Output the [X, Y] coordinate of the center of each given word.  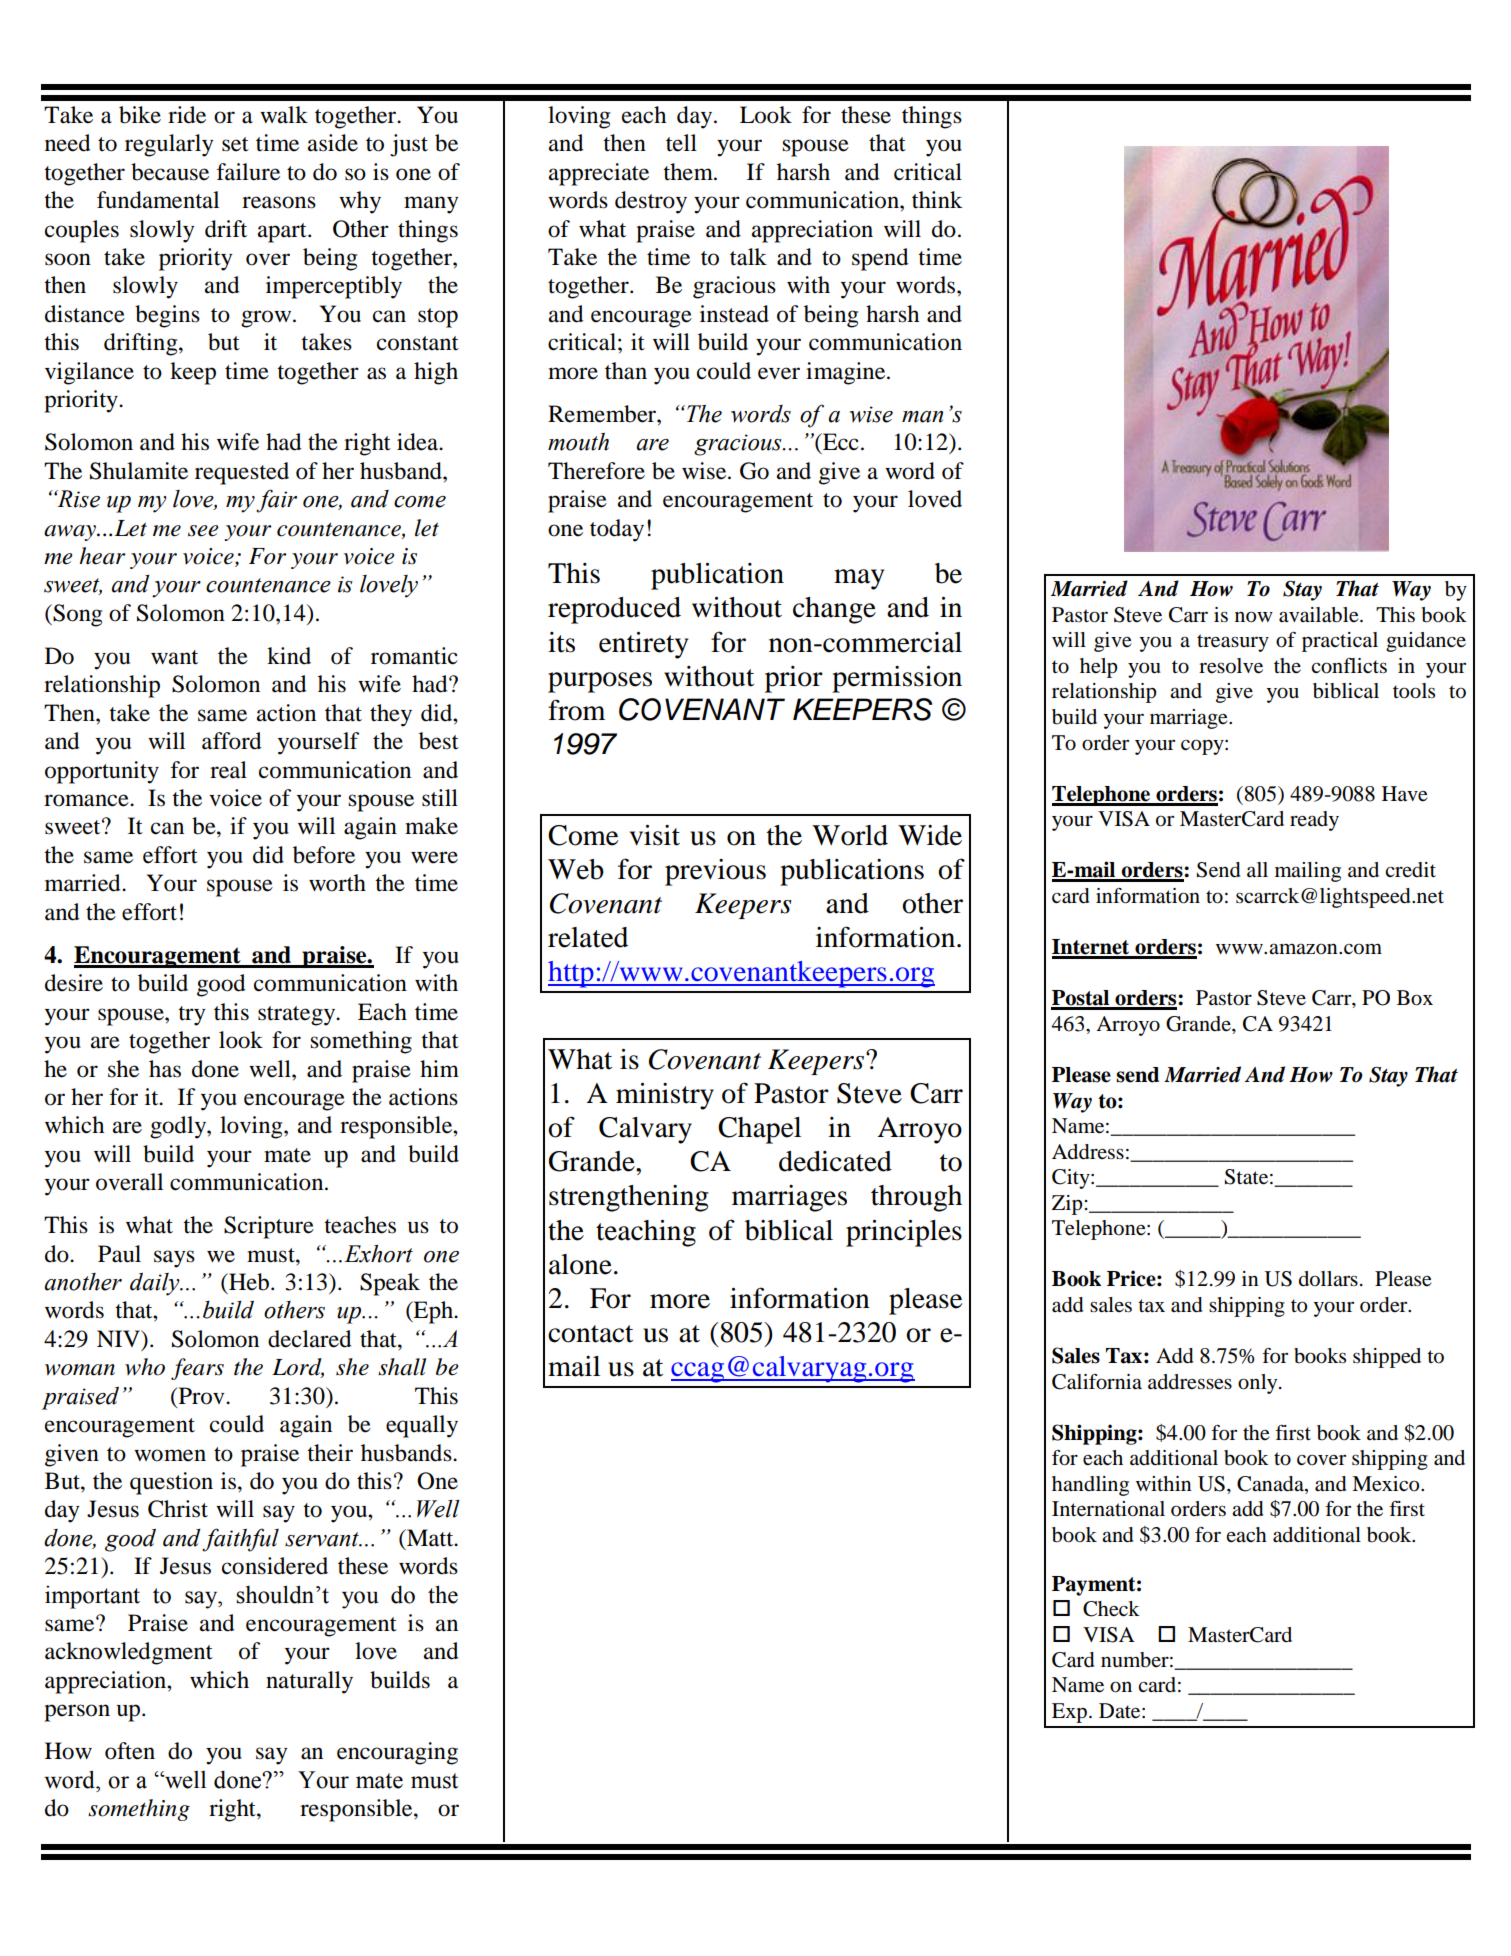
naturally [309, 1682]
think [937, 200]
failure [248, 172]
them [689, 172]
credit [1410, 870]
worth [337, 883]
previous [715, 872]
